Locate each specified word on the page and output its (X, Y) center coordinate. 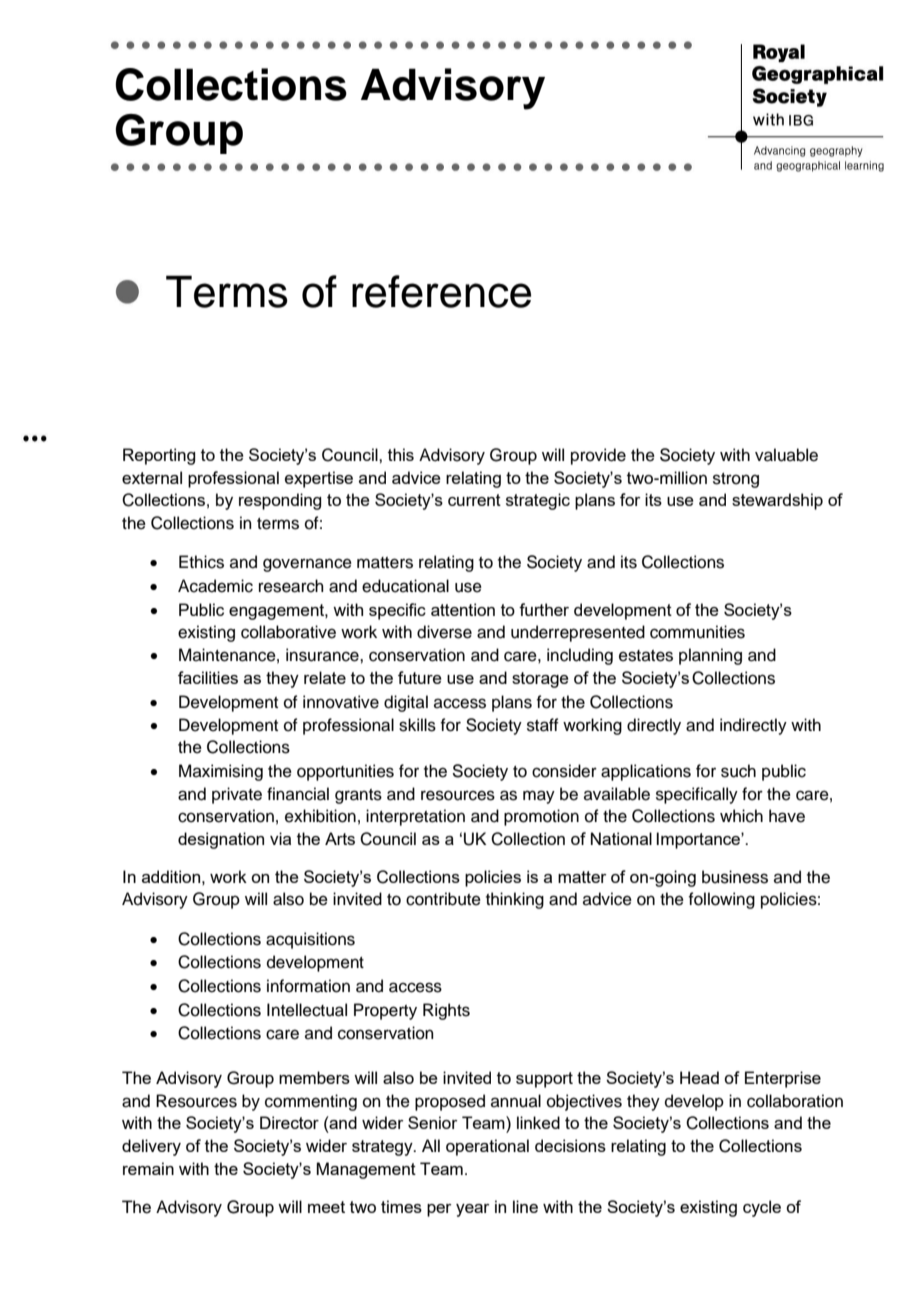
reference (441, 291)
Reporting (159, 456)
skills (417, 725)
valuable (786, 455)
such (738, 771)
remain (148, 1168)
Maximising (221, 772)
